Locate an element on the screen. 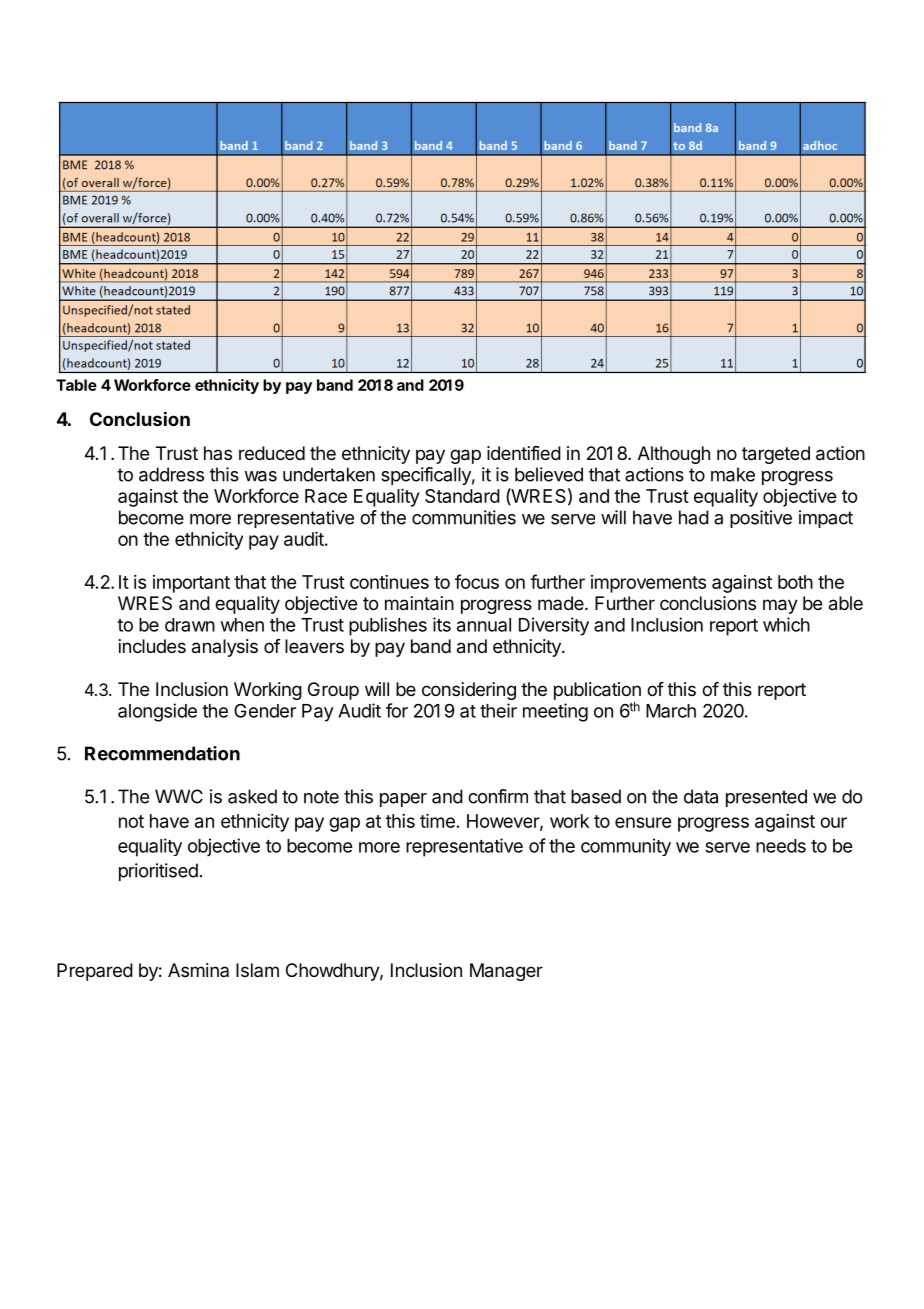  needs is located at coordinates (781, 846).
